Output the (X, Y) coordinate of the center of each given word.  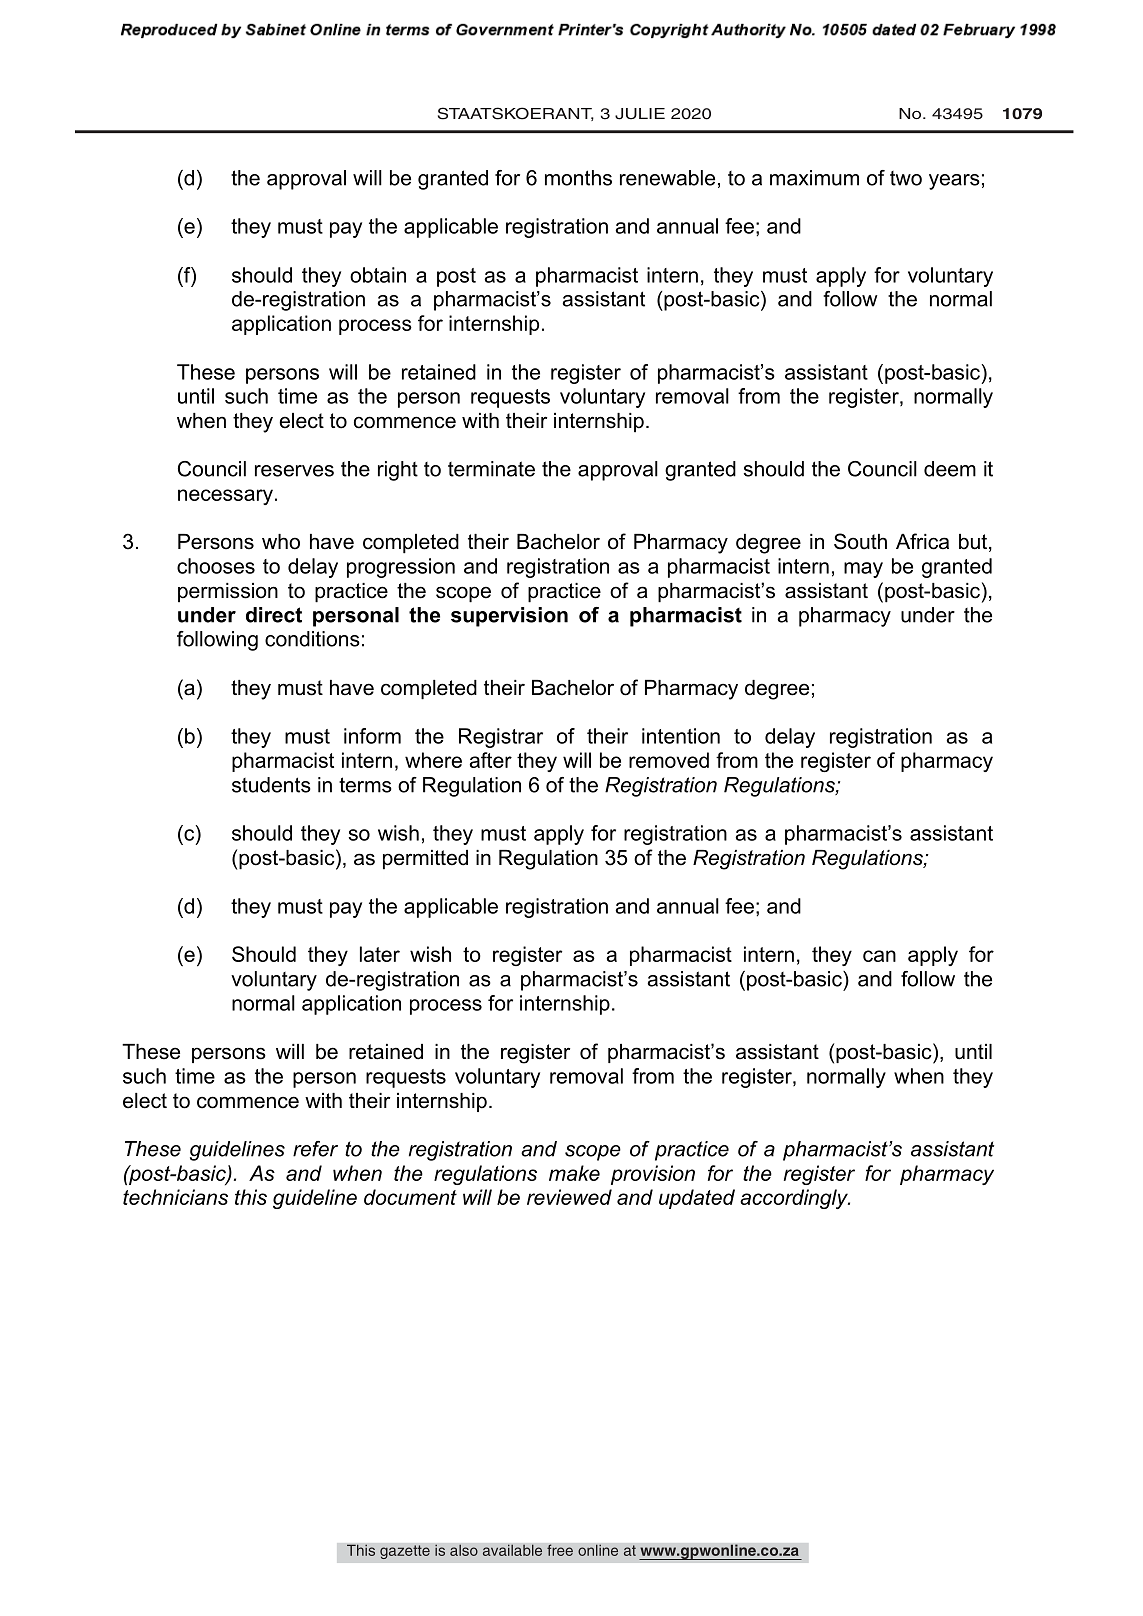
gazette (405, 1552)
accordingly (795, 1199)
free (560, 1550)
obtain (378, 275)
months (578, 178)
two (906, 178)
